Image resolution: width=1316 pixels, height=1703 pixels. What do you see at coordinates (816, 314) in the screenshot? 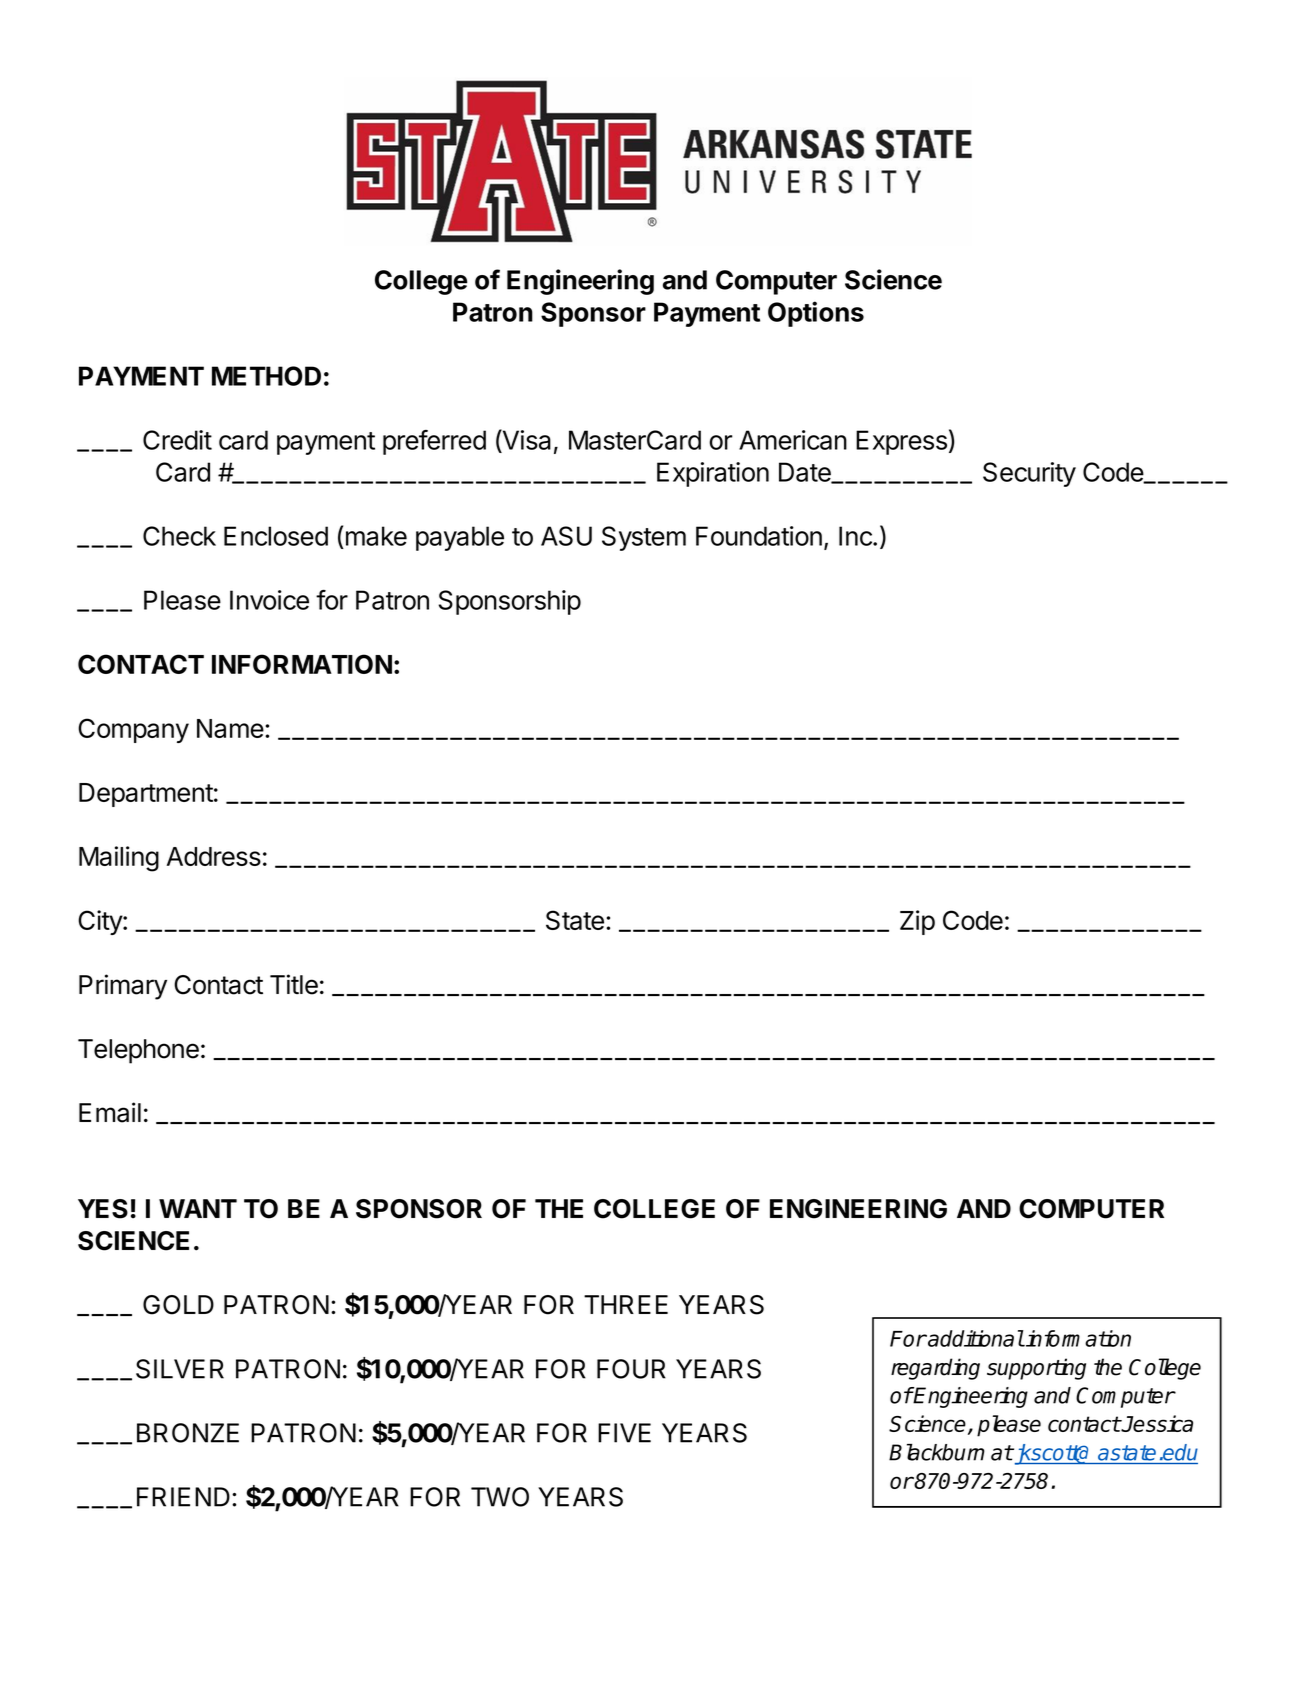
I see `Options` at bounding box center [816, 314].
